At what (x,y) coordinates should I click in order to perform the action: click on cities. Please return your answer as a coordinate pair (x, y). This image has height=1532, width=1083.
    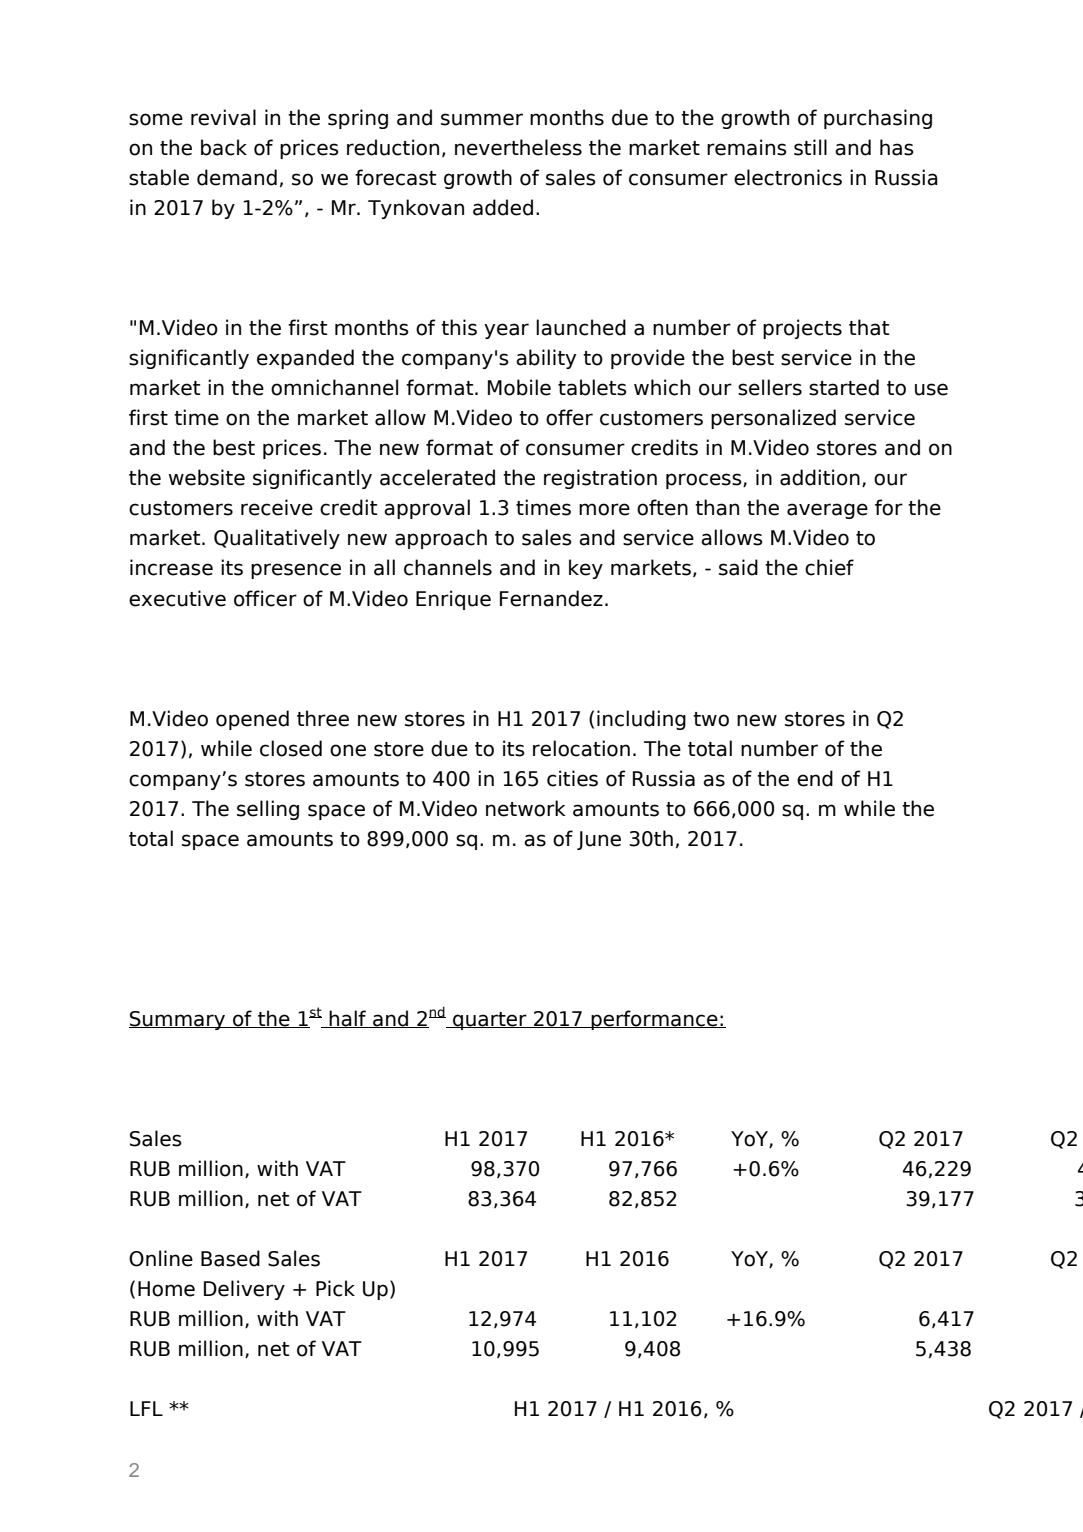
    Looking at the image, I should click on (572, 778).
